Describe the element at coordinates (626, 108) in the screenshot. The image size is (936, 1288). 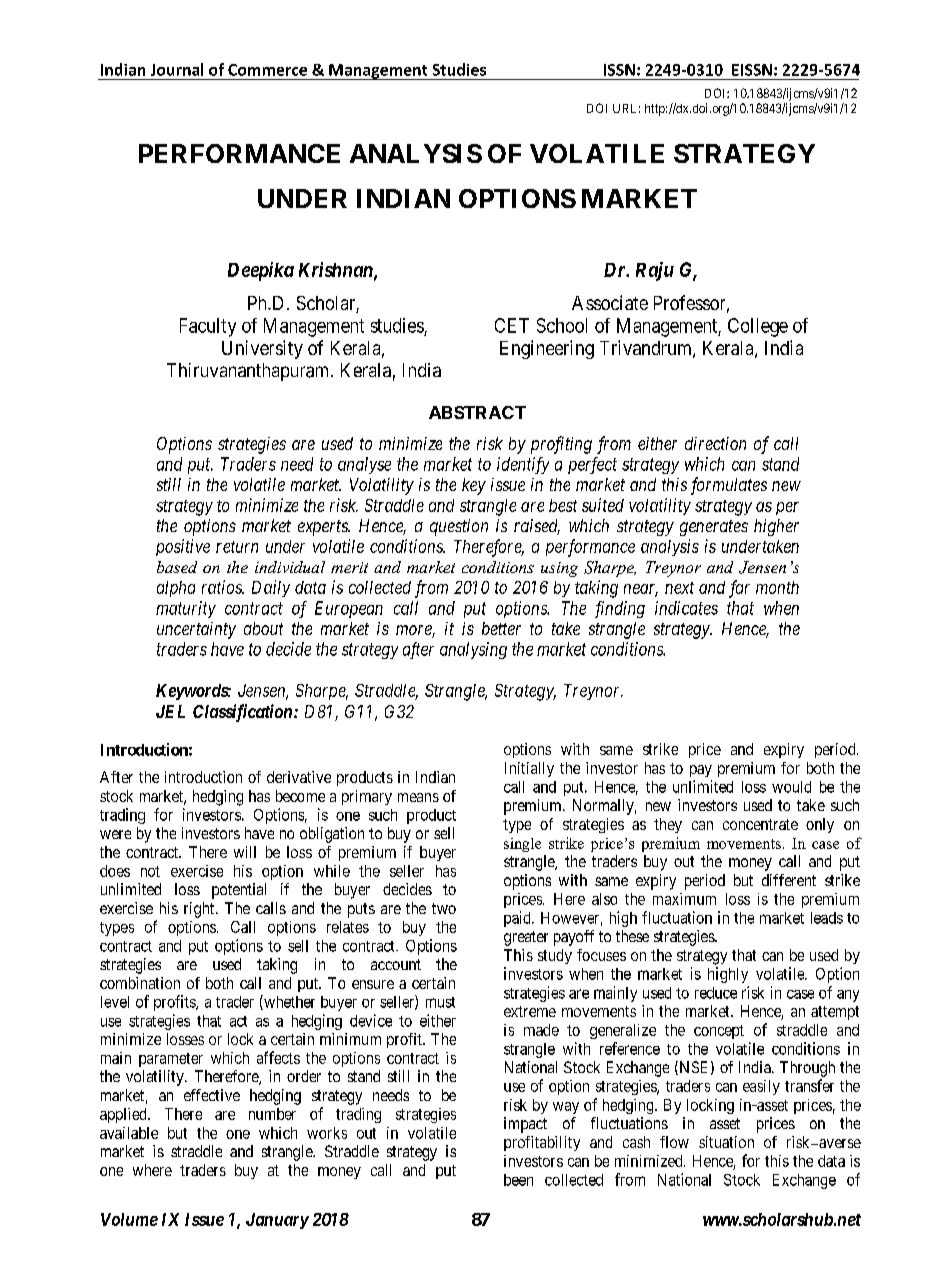
I see `URL` at that location.
